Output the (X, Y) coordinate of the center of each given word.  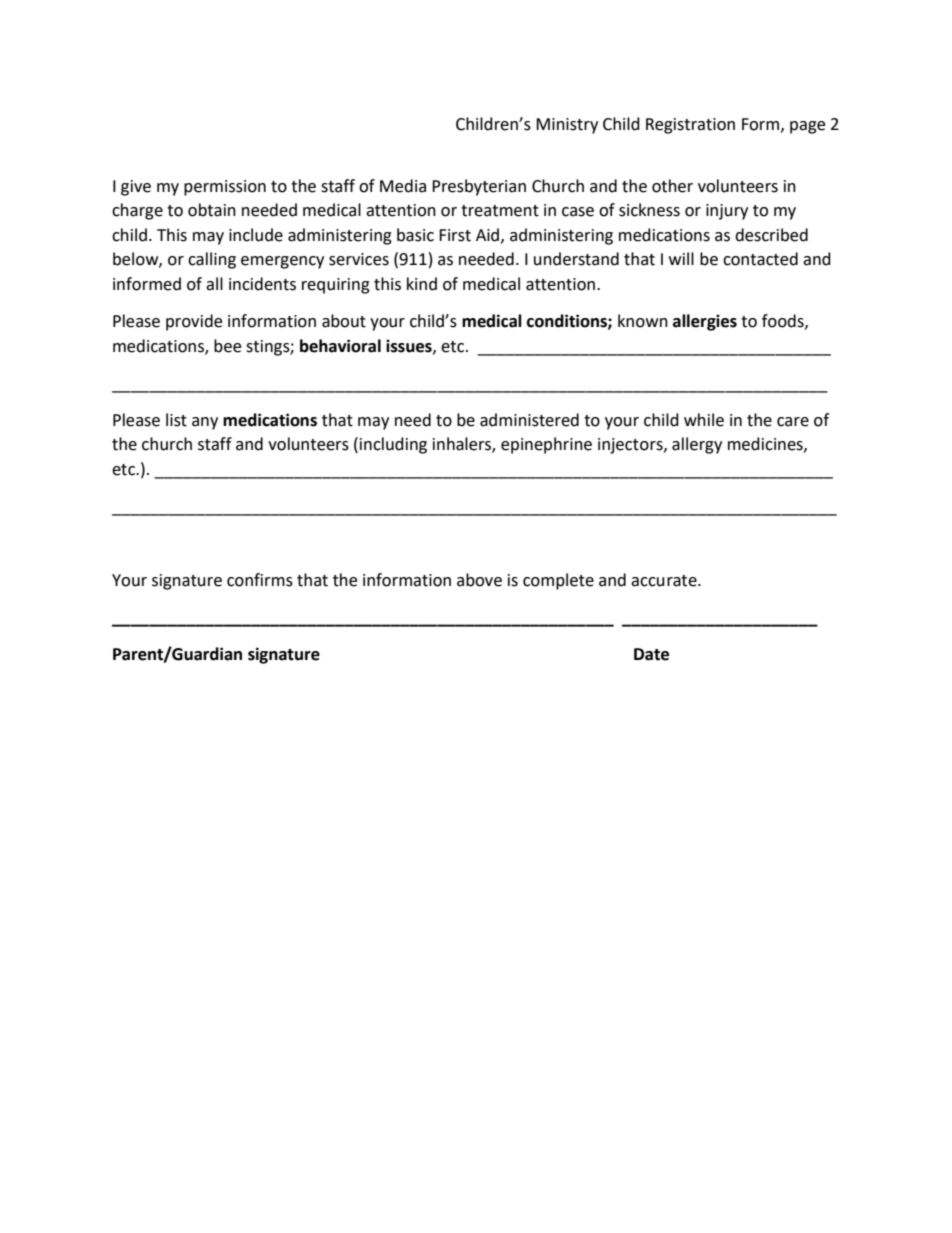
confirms (260, 580)
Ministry (567, 126)
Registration (690, 126)
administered (529, 420)
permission (225, 188)
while (704, 420)
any (205, 423)
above (479, 580)
